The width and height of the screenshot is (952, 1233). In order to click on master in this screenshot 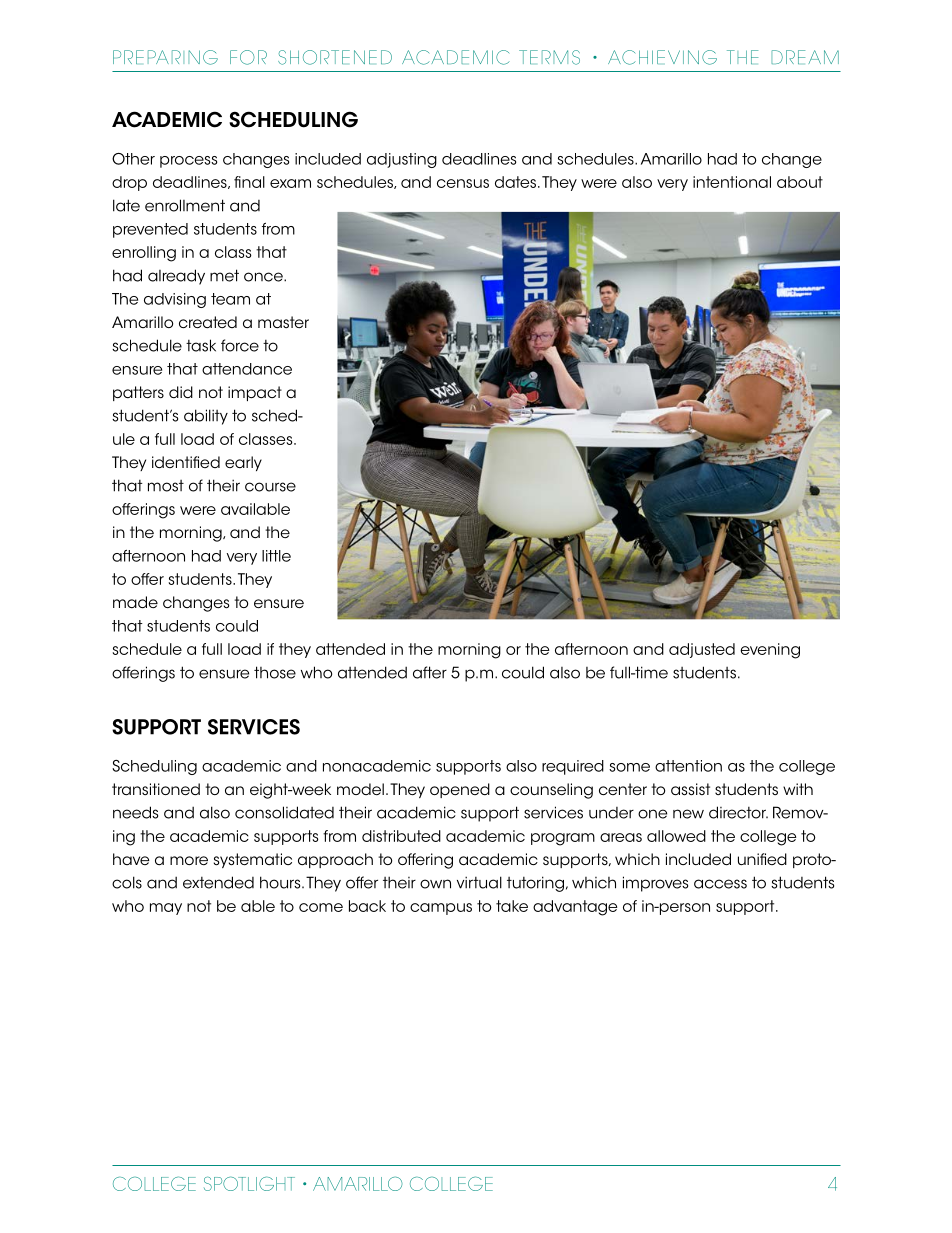, I will do `click(283, 322)`.
